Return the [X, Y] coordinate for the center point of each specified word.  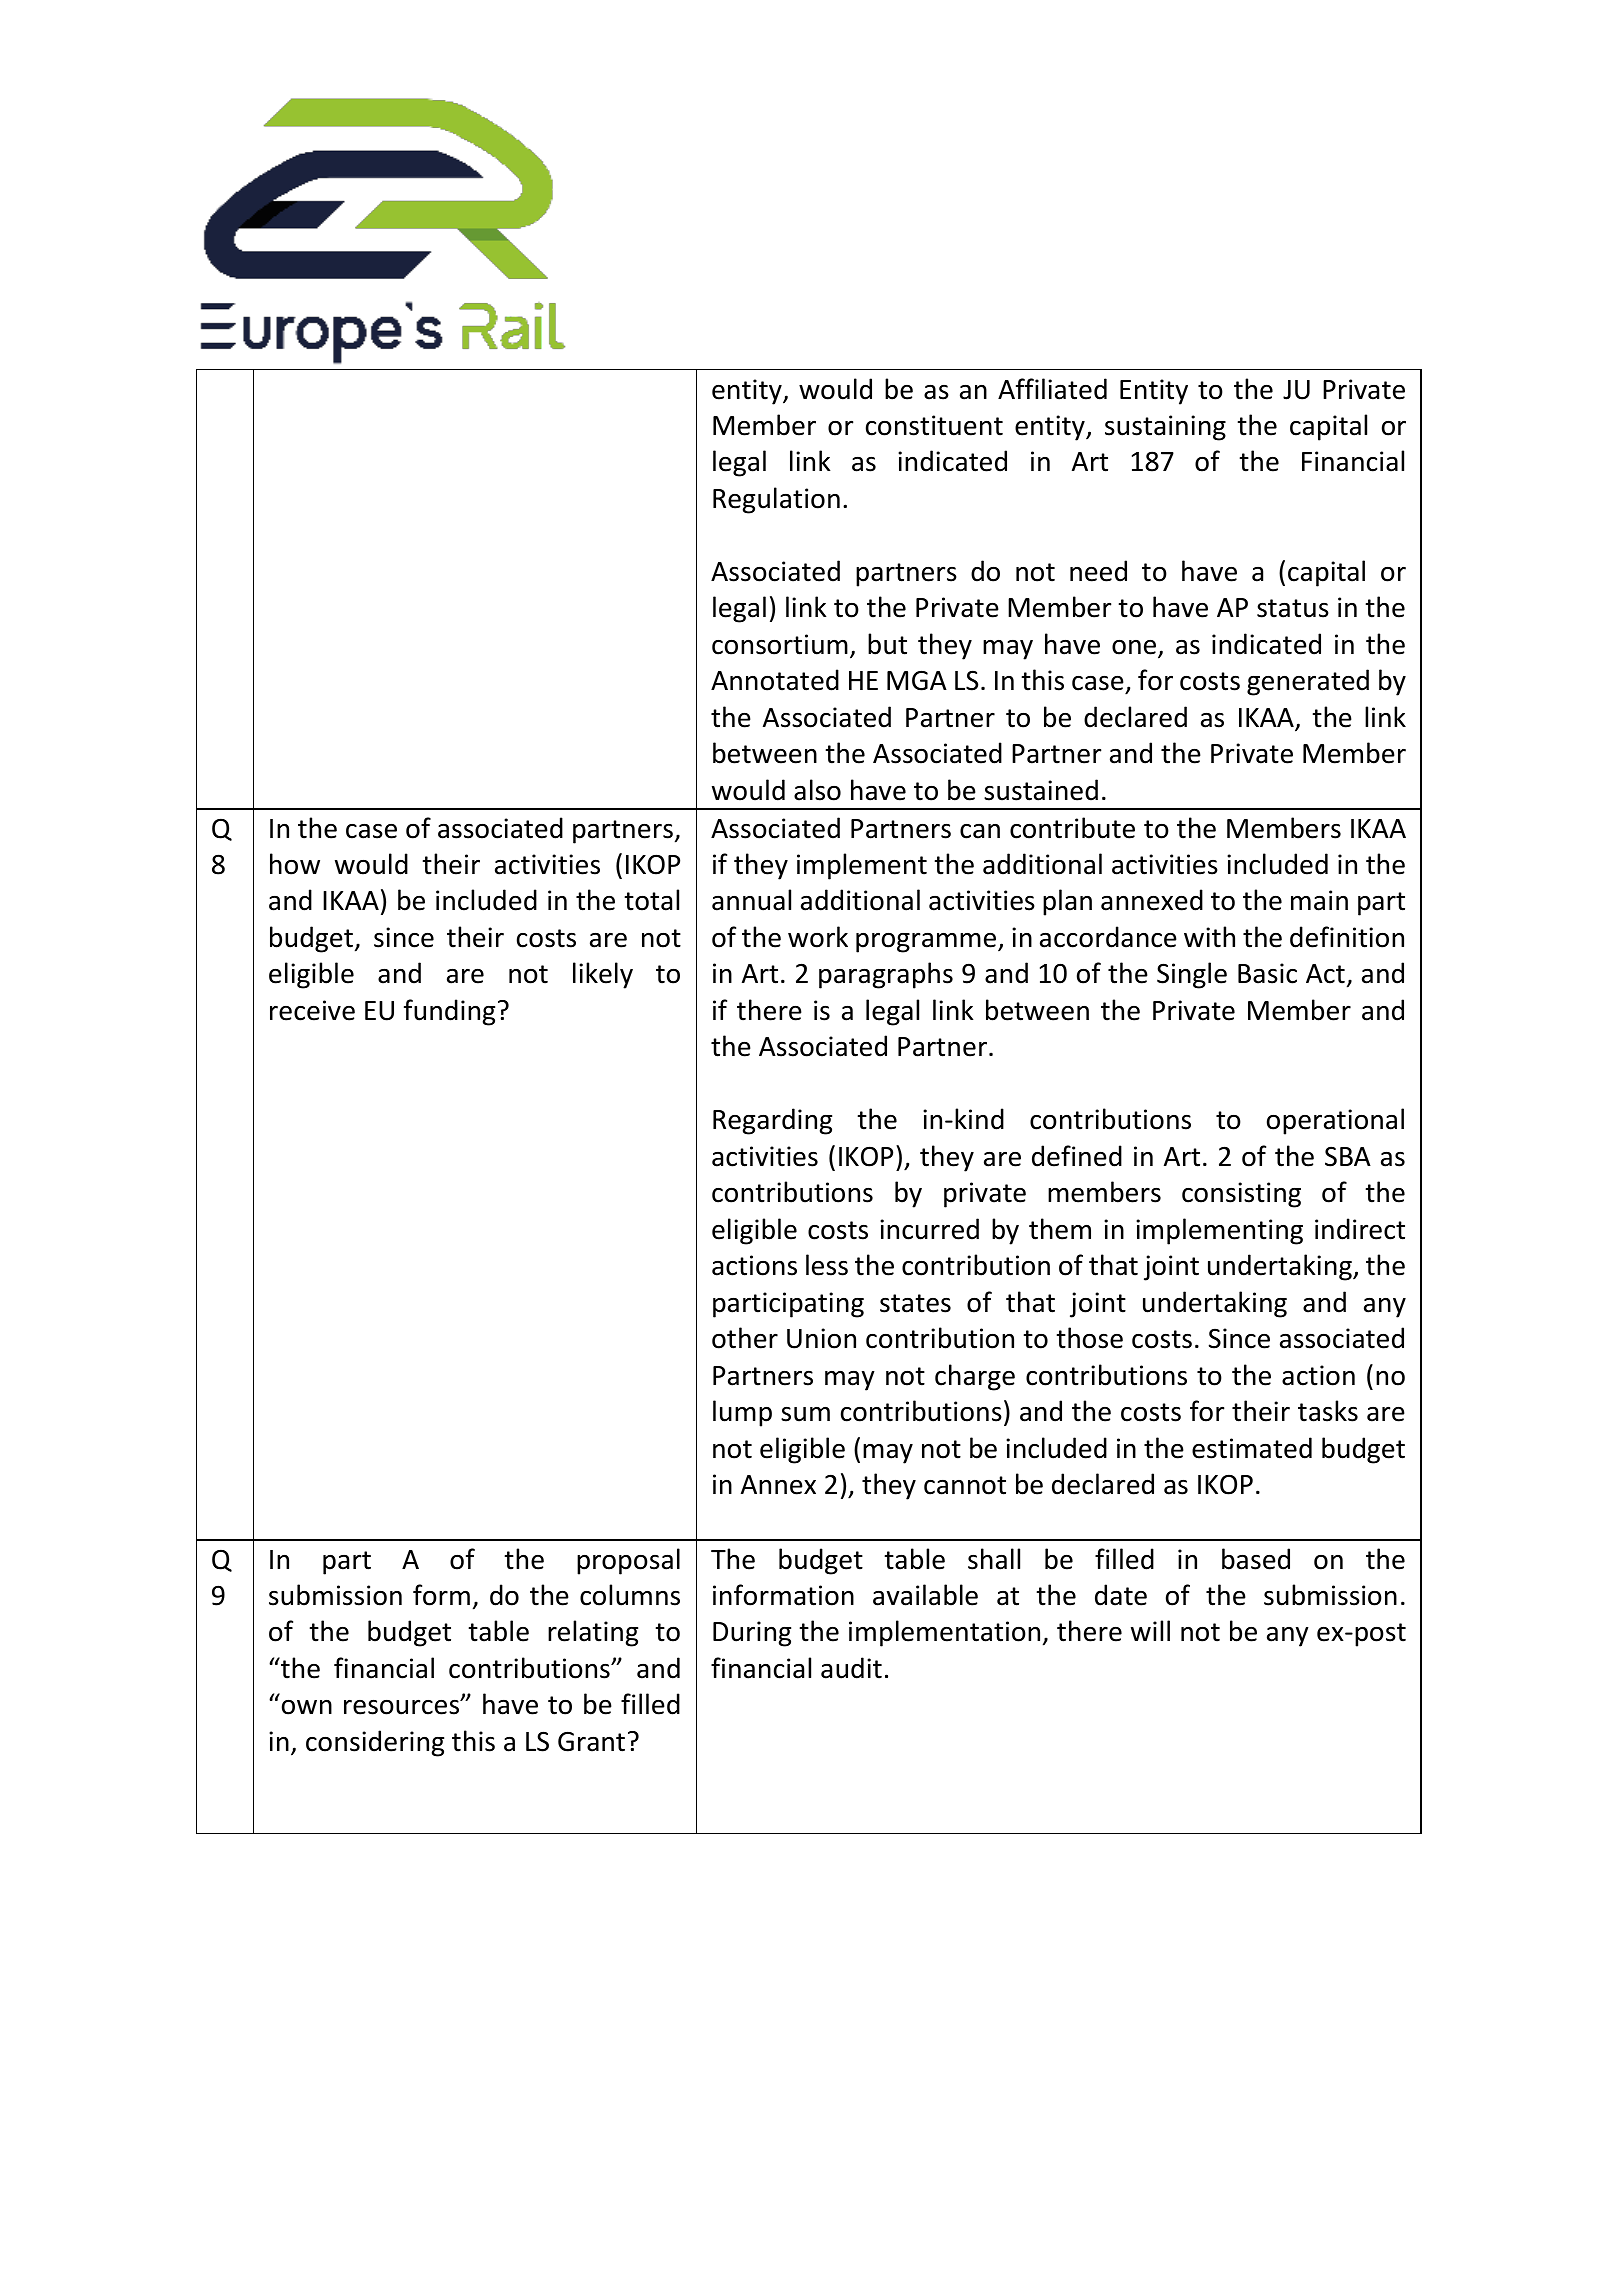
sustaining [1165, 428]
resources [403, 1706]
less [827, 1265]
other [745, 1338]
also [817, 790]
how [295, 864]
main [1319, 900]
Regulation [776, 500]
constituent [934, 425]
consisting [1241, 1195]
